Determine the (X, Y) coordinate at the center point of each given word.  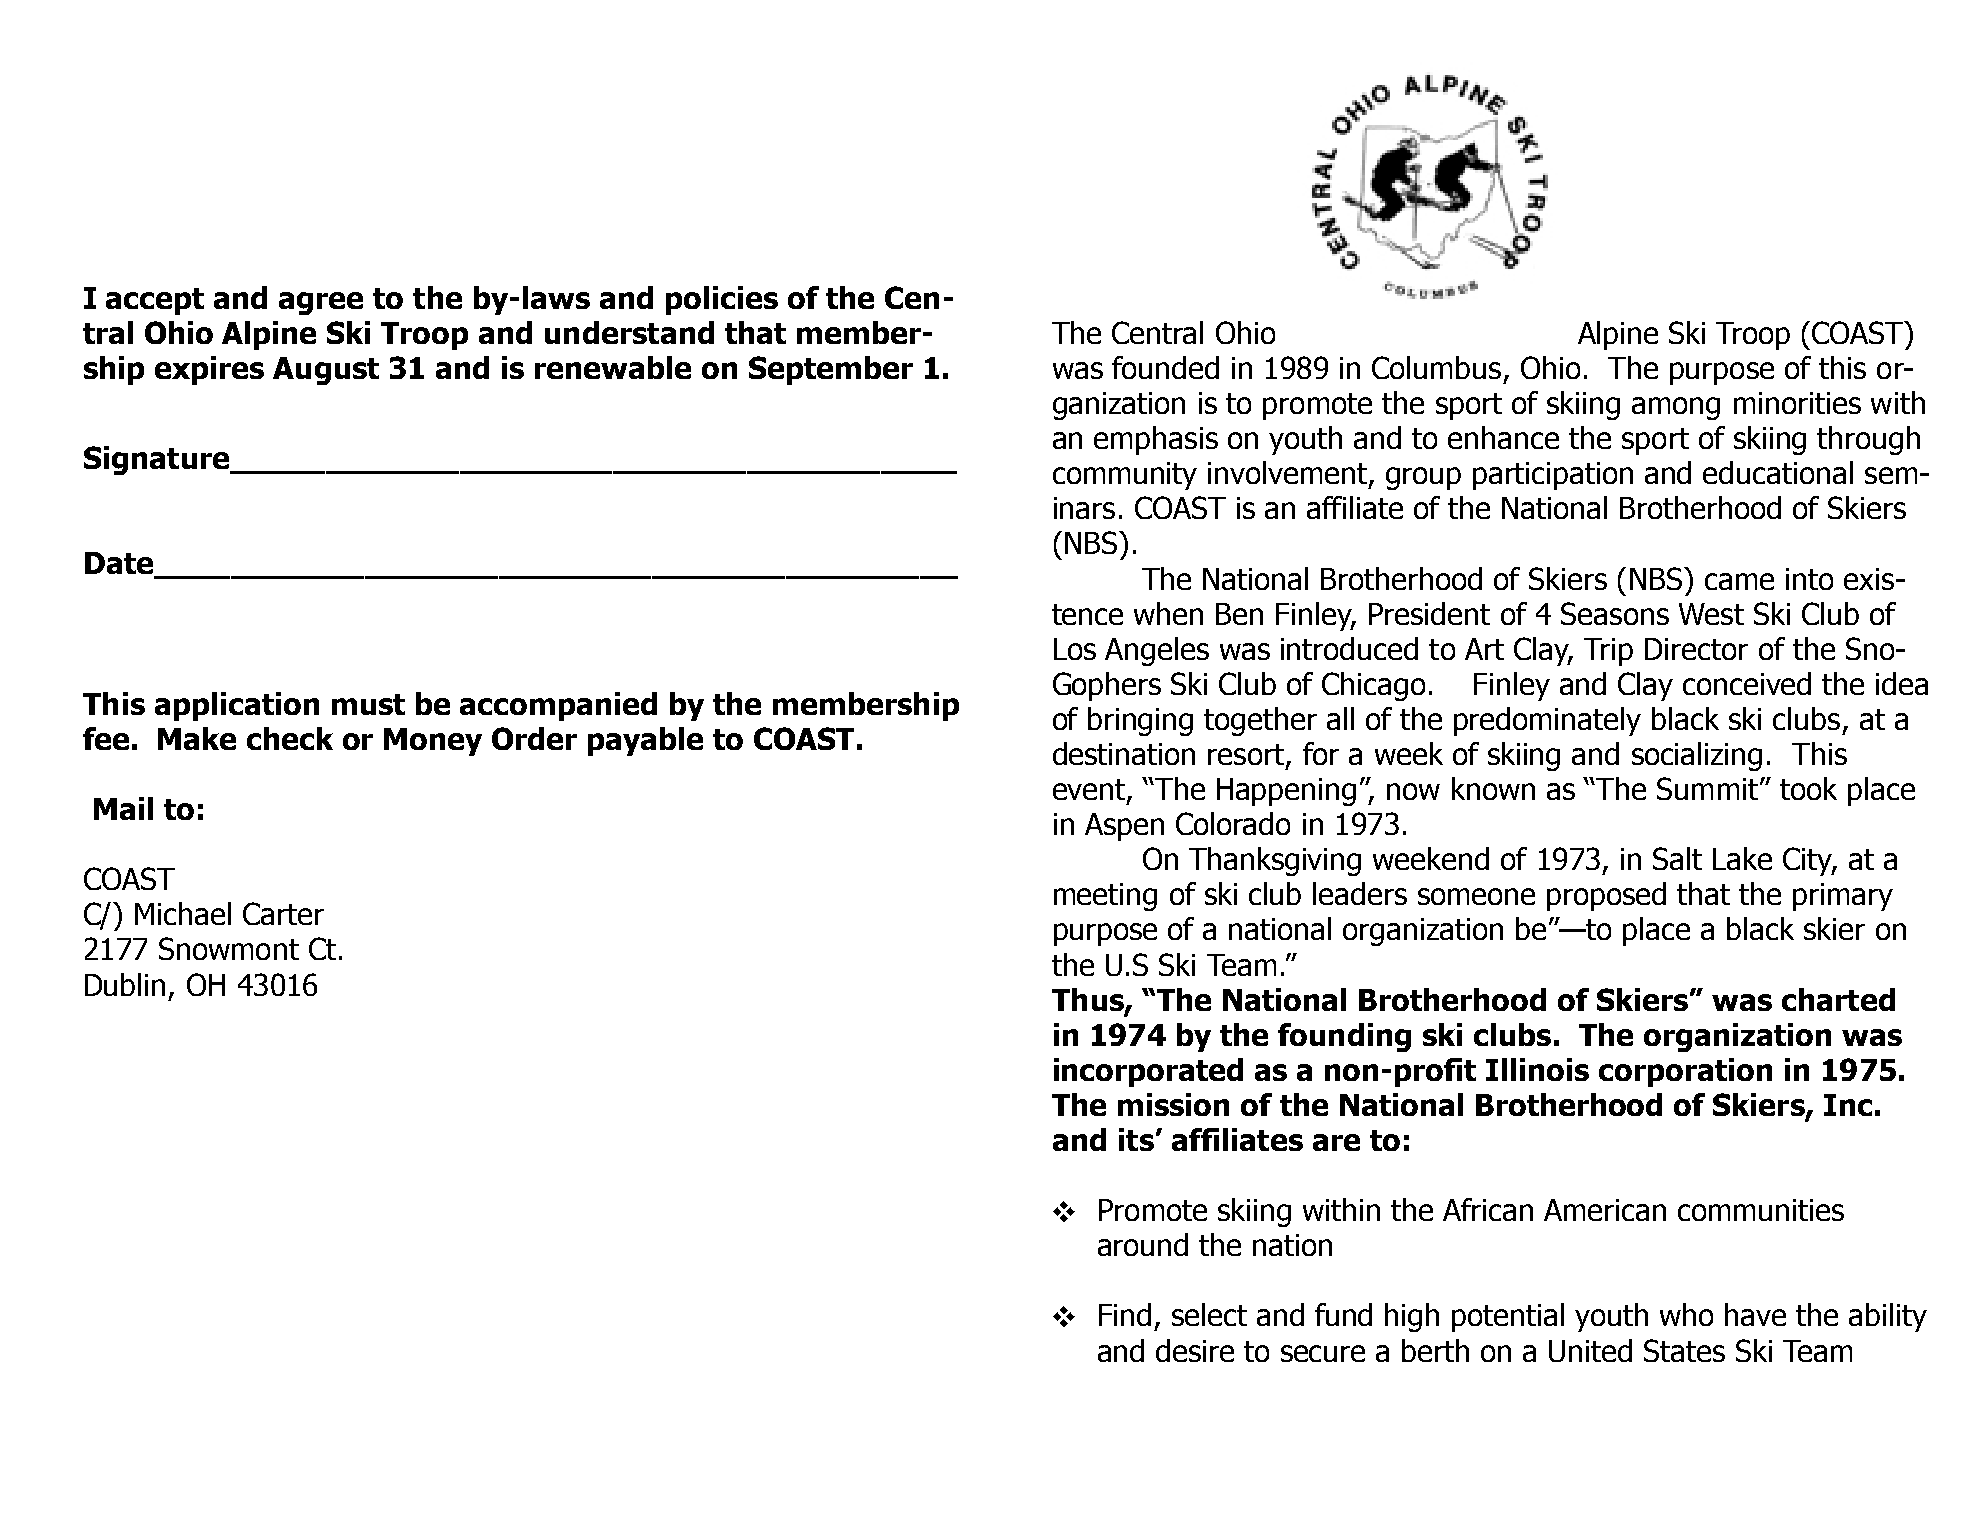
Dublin (125, 984)
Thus (1089, 1000)
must (368, 704)
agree (321, 303)
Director (1696, 649)
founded (1165, 367)
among (1676, 408)
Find (1125, 1314)
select (1209, 1314)
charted (1838, 999)
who (1686, 1314)
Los (1075, 649)
